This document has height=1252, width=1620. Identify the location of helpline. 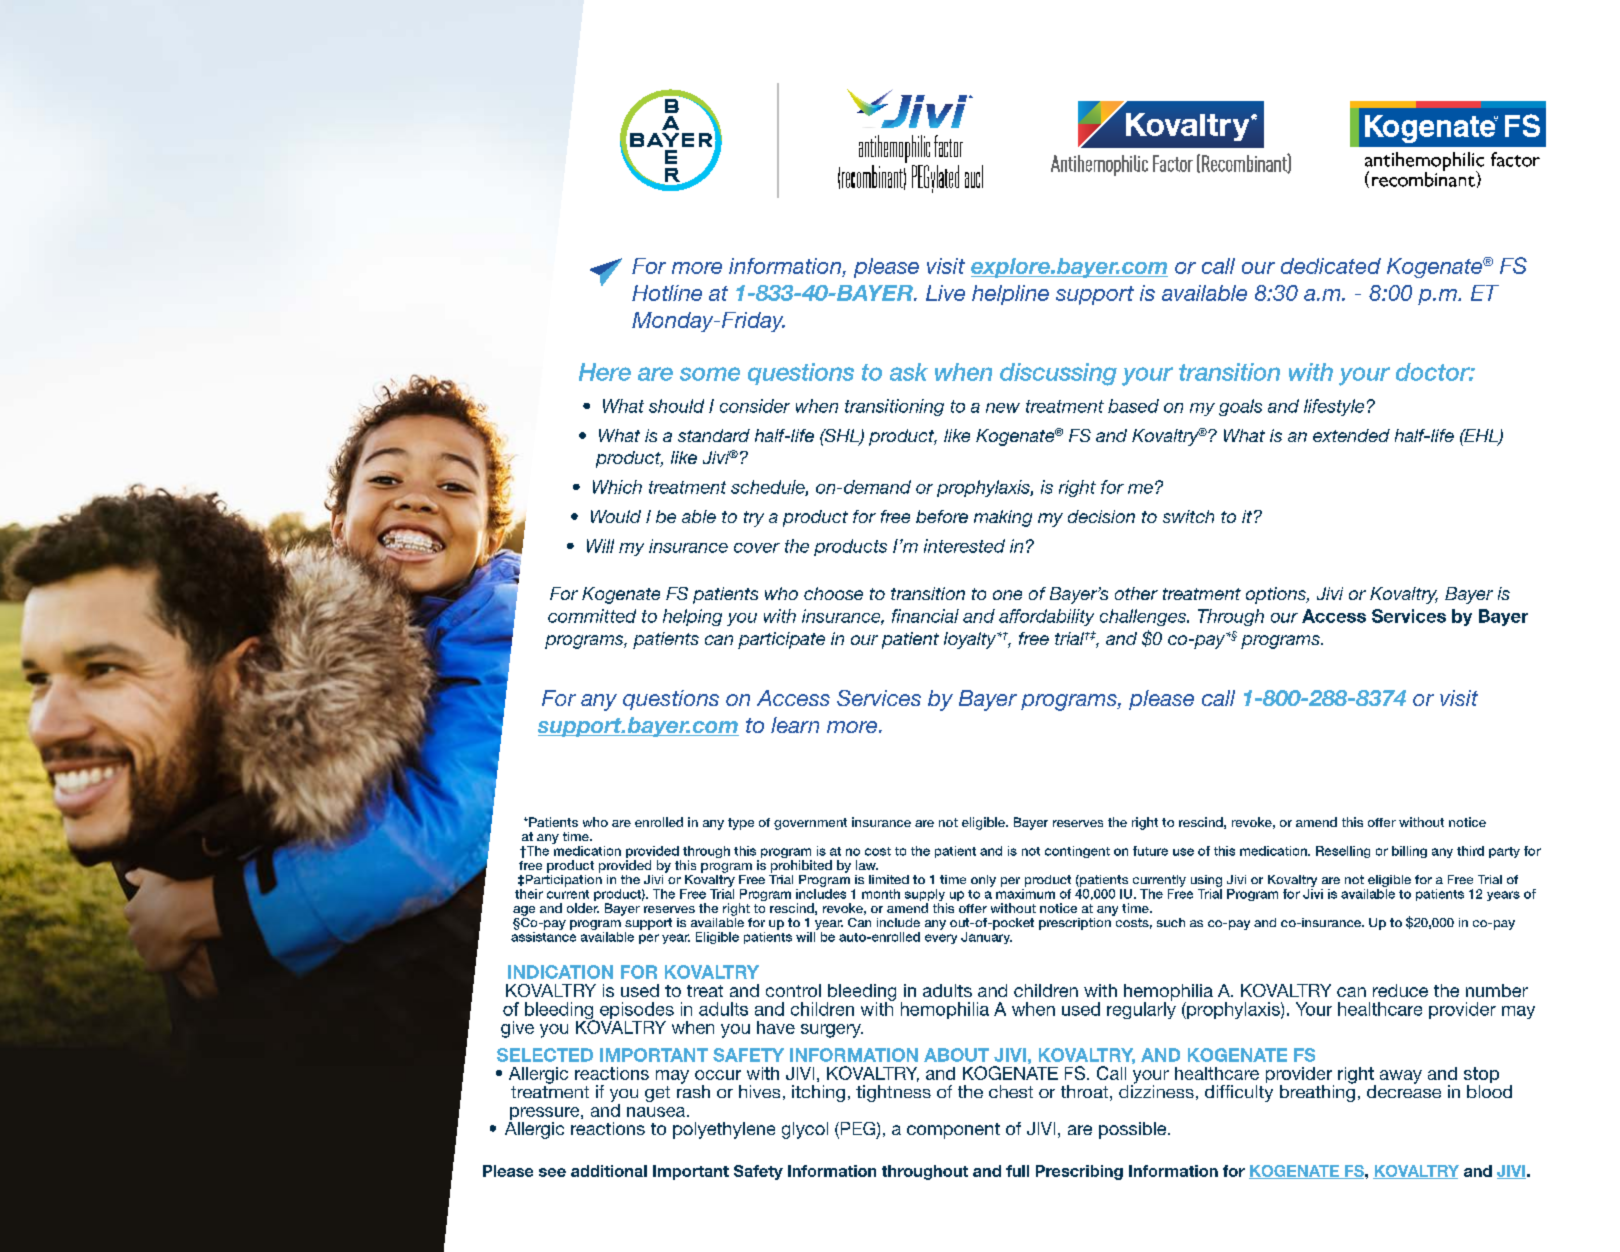
(1010, 295).
